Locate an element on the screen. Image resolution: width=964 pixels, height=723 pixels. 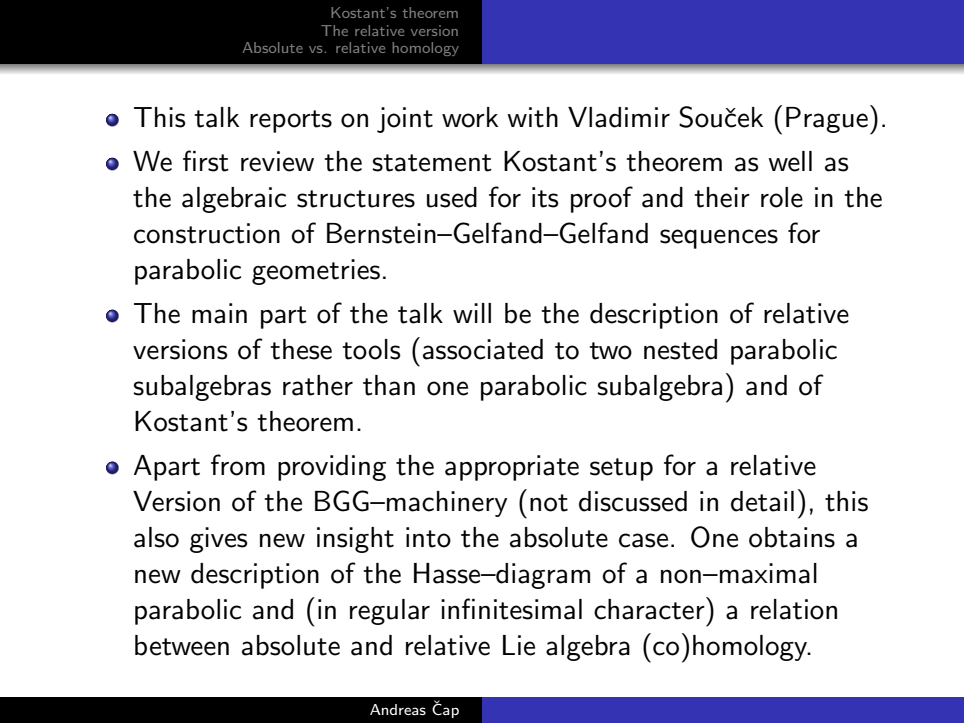
these is located at coordinates (301, 349).
